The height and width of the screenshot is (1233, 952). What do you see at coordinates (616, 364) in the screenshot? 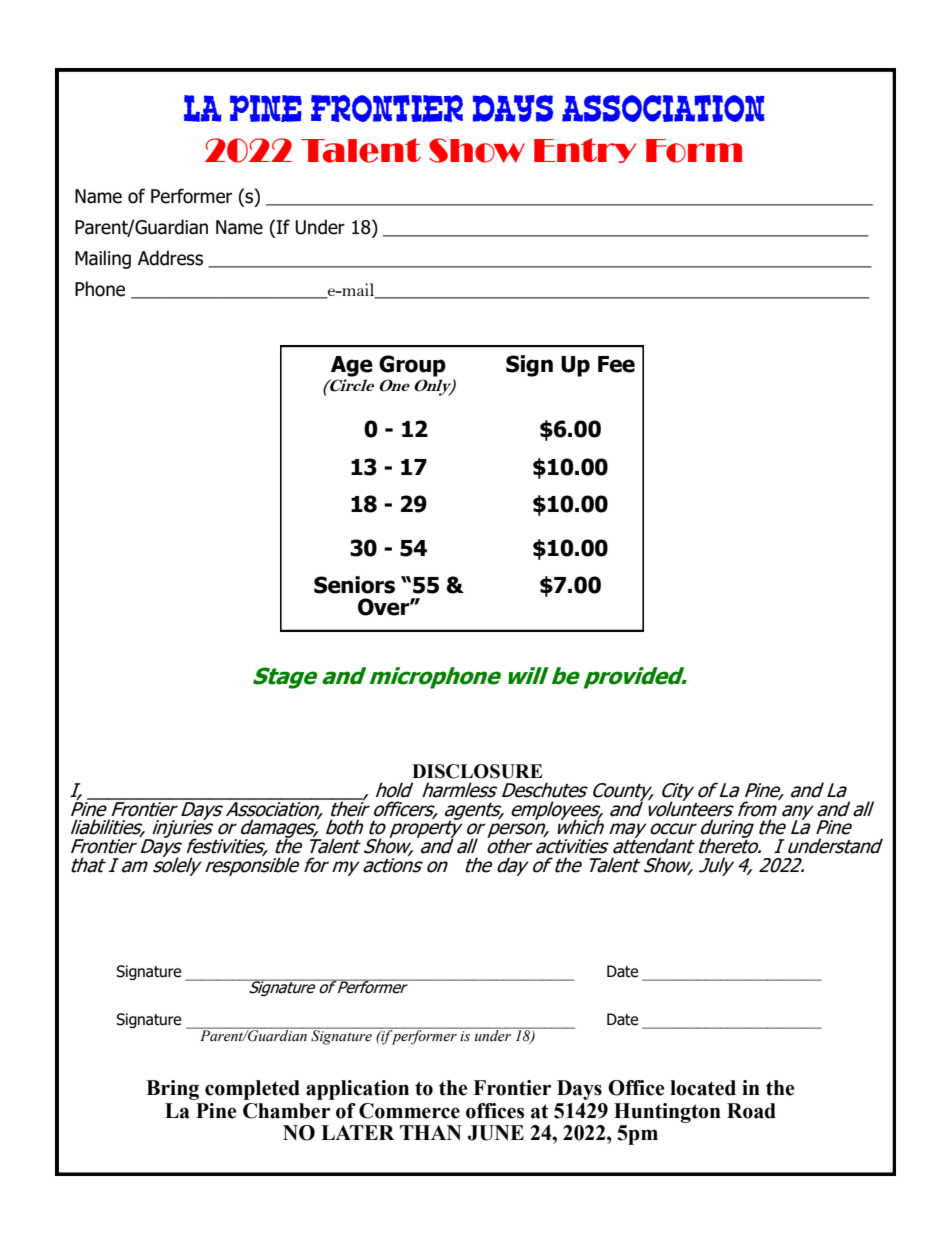
I see `Fee` at bounding box center [616, 364].
